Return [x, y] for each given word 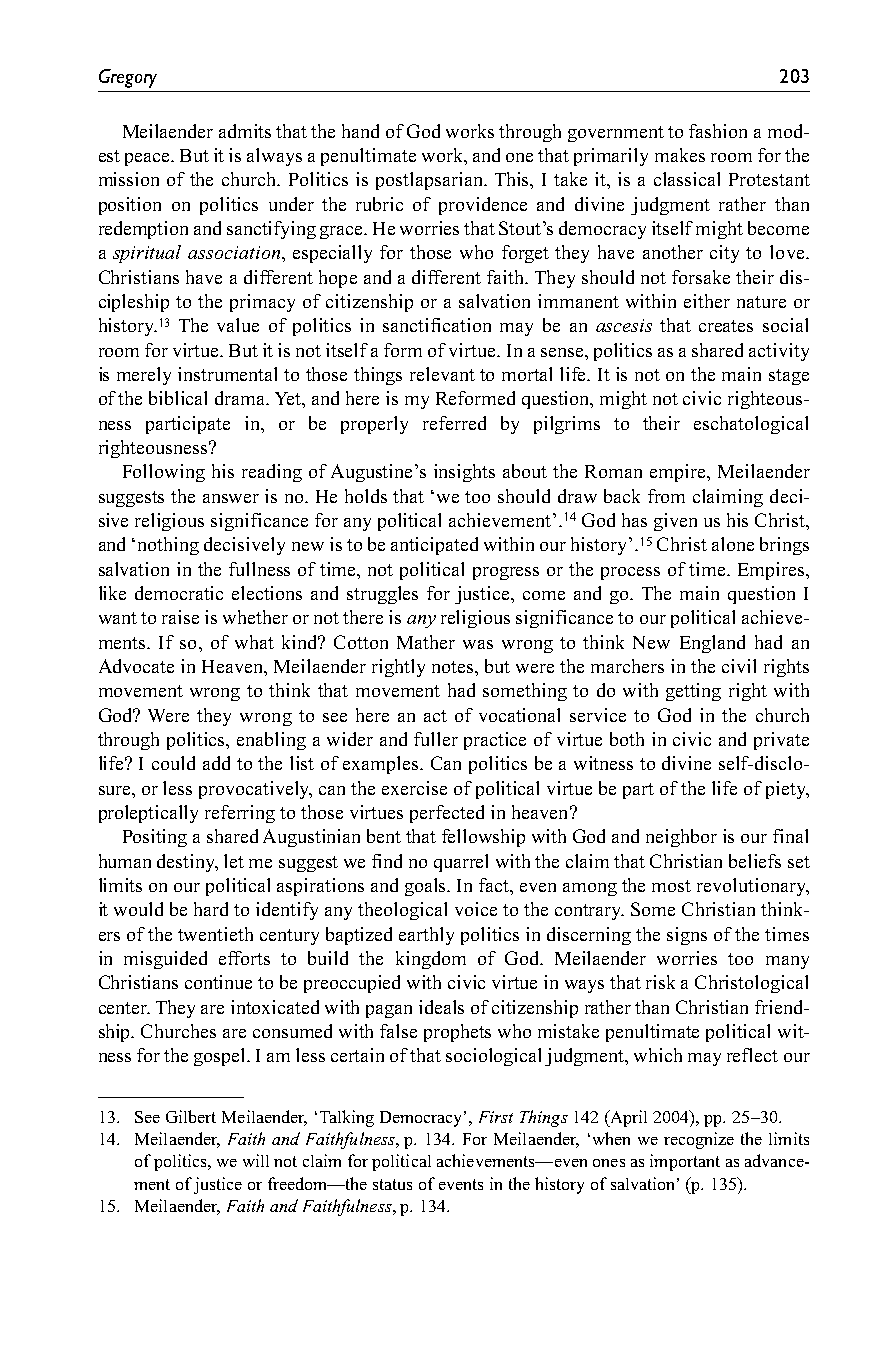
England [712, 644]
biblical [178, 398]
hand [360, 131]
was [478, 644]
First [496, 1117]
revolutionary [752, 887]
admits [245, 131]
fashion [718, 131]
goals [427, 887]
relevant [442, 374]
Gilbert [191, 1116]
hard [211, 909]
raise [180, 617]
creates [726, 326]
